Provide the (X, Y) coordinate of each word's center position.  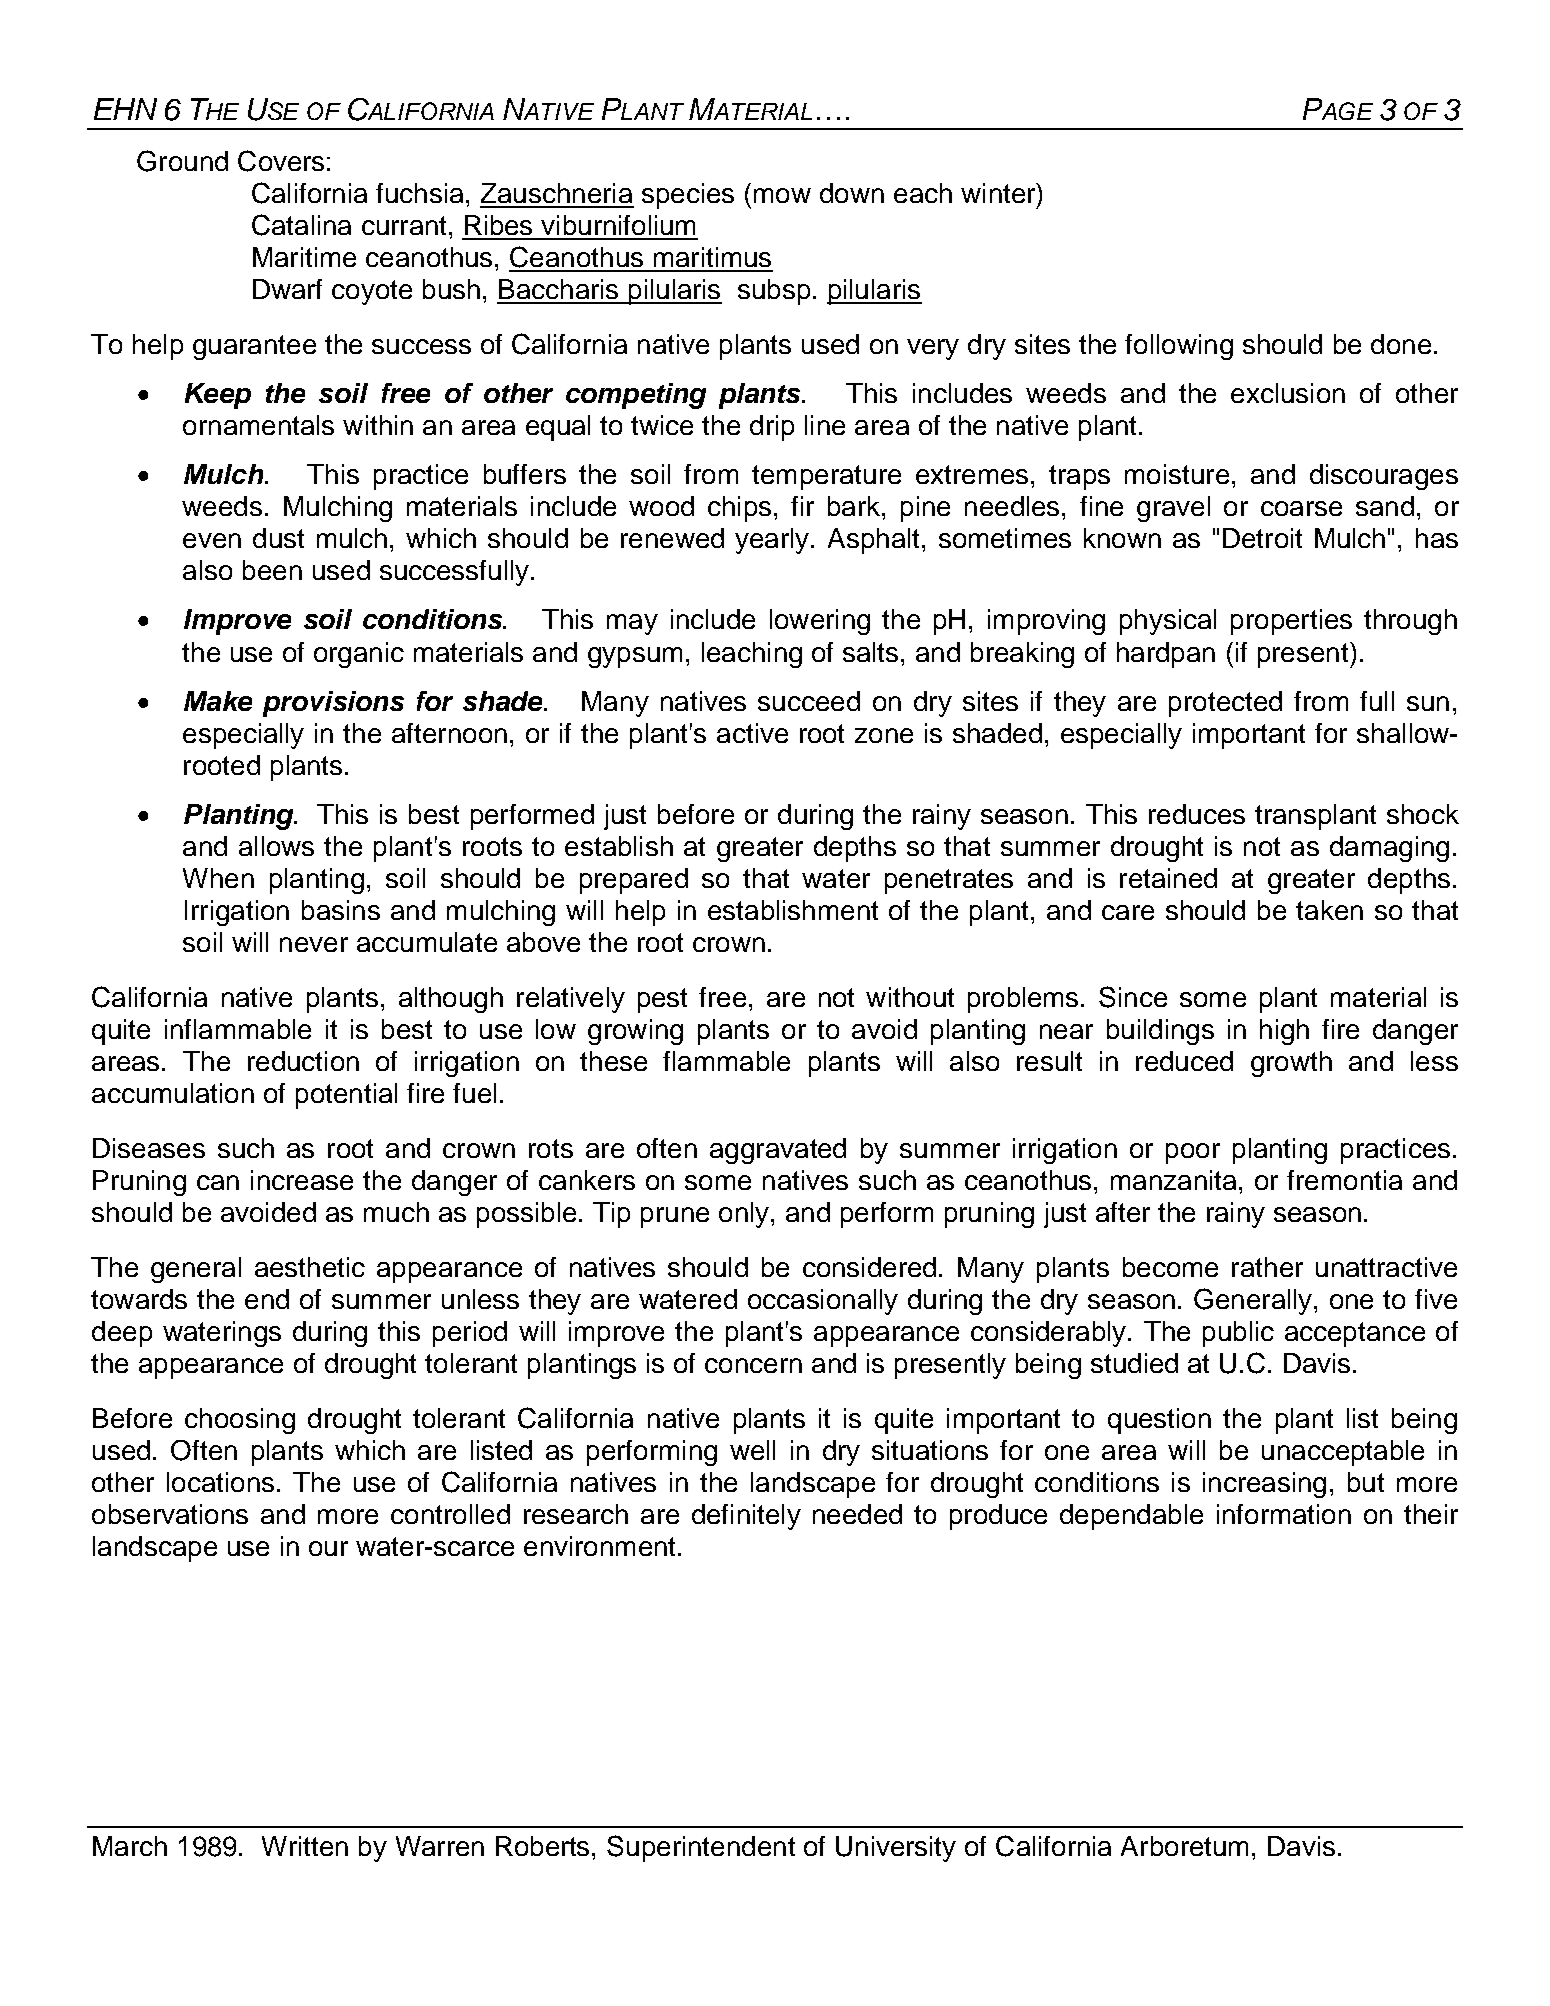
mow (782, 195)
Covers (281, 161)
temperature (826, 477)
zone (884, 735)
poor (1193, 1153)
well (752, 1450)
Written (305, 1846)
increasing (1264, 1485)
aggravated (778, 1151)
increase (302, 1180)
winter (999, 193)
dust (278, 538)
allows (276, 846)
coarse (1301, 508)
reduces (1197, 814)
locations (220, 1482)
